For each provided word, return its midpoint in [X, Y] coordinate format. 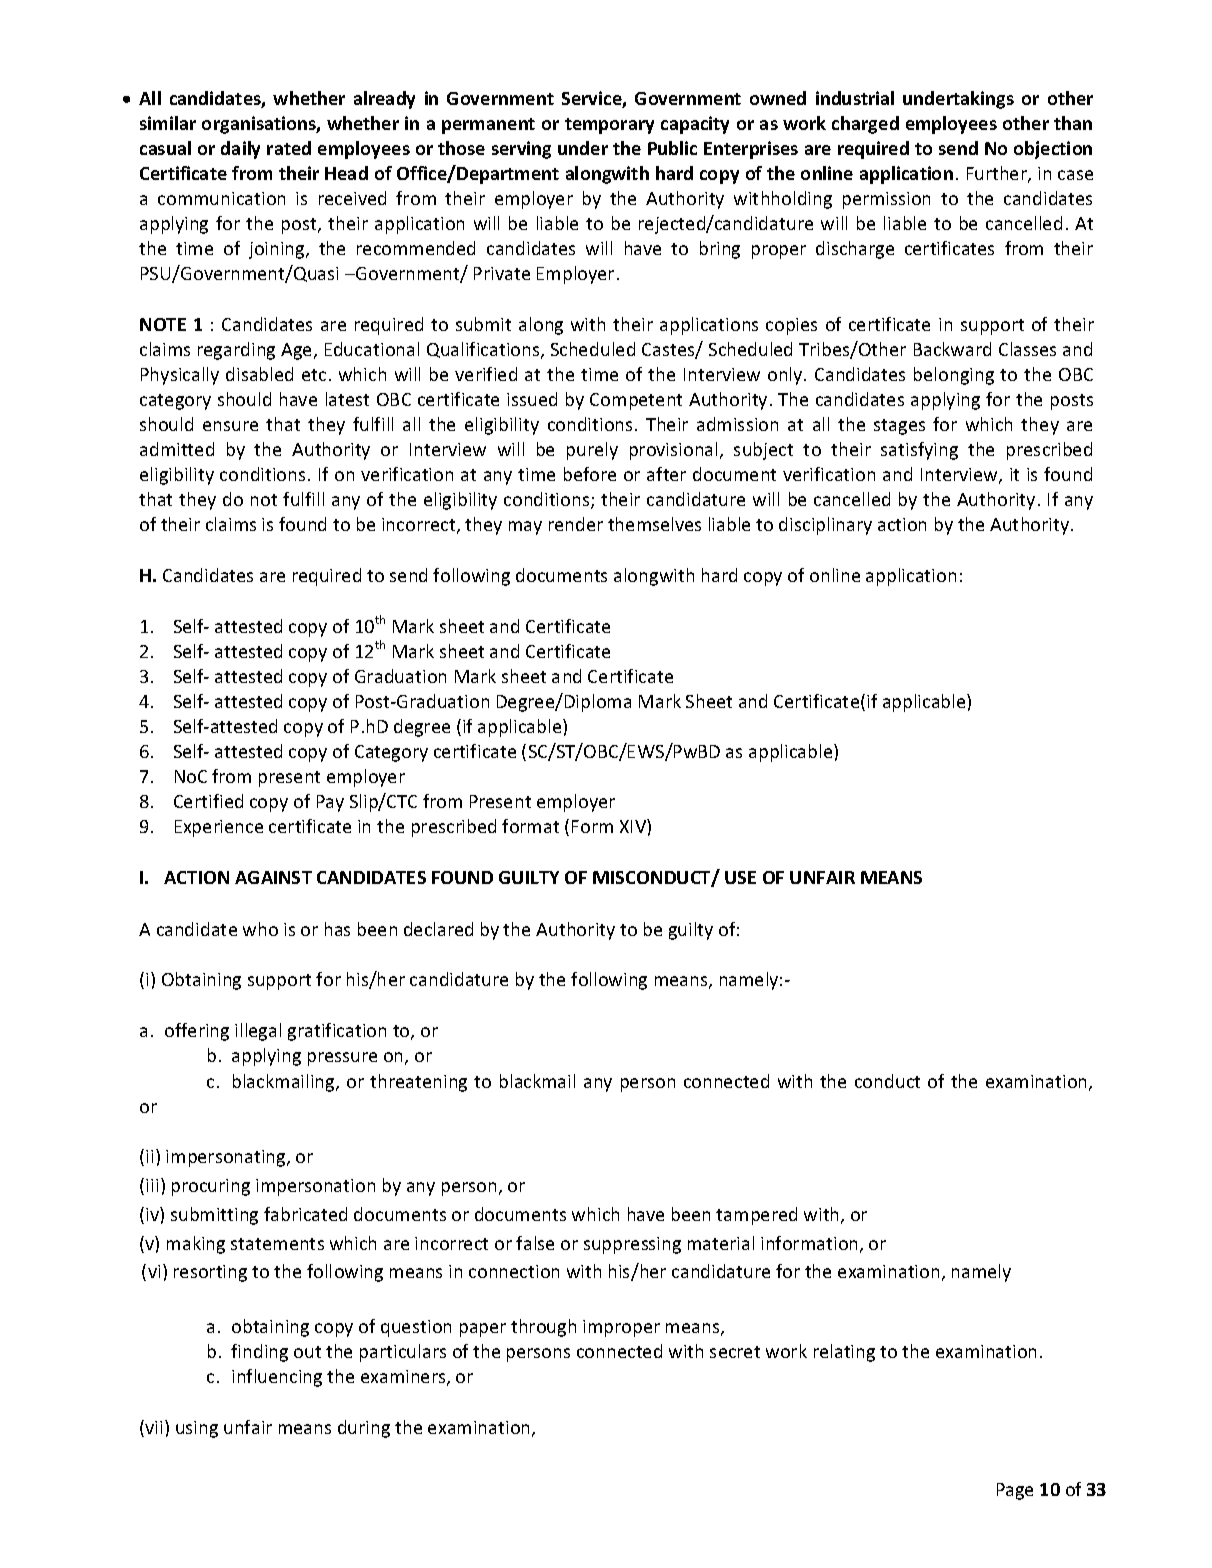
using [197, 1429]
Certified [208, 801]
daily [240, 150]
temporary [609, 126]
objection [1053, 150]
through [543, 1328]
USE [740, 877]
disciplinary [825, 526]
